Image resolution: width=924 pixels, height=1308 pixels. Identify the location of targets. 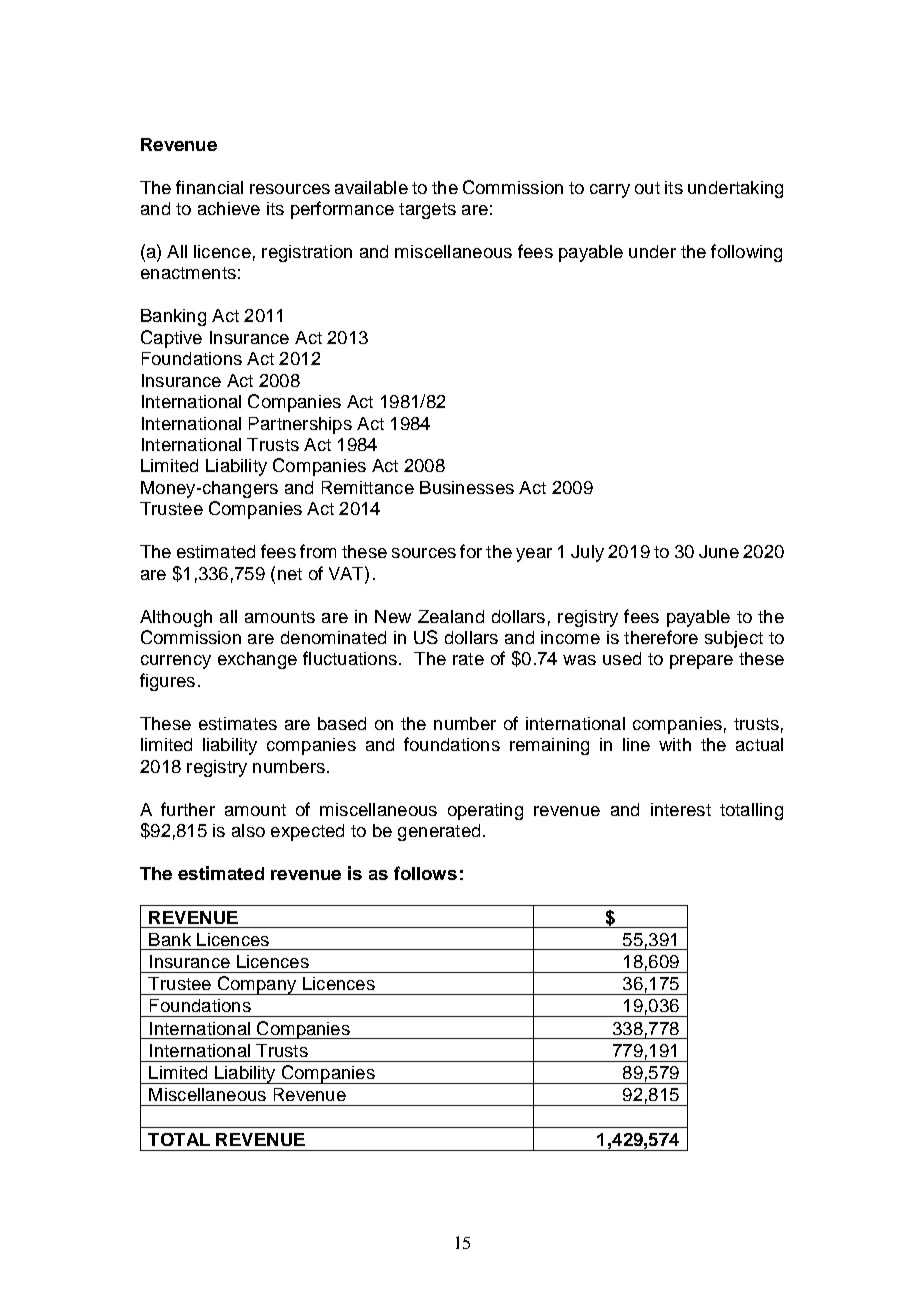
(427, 211).
